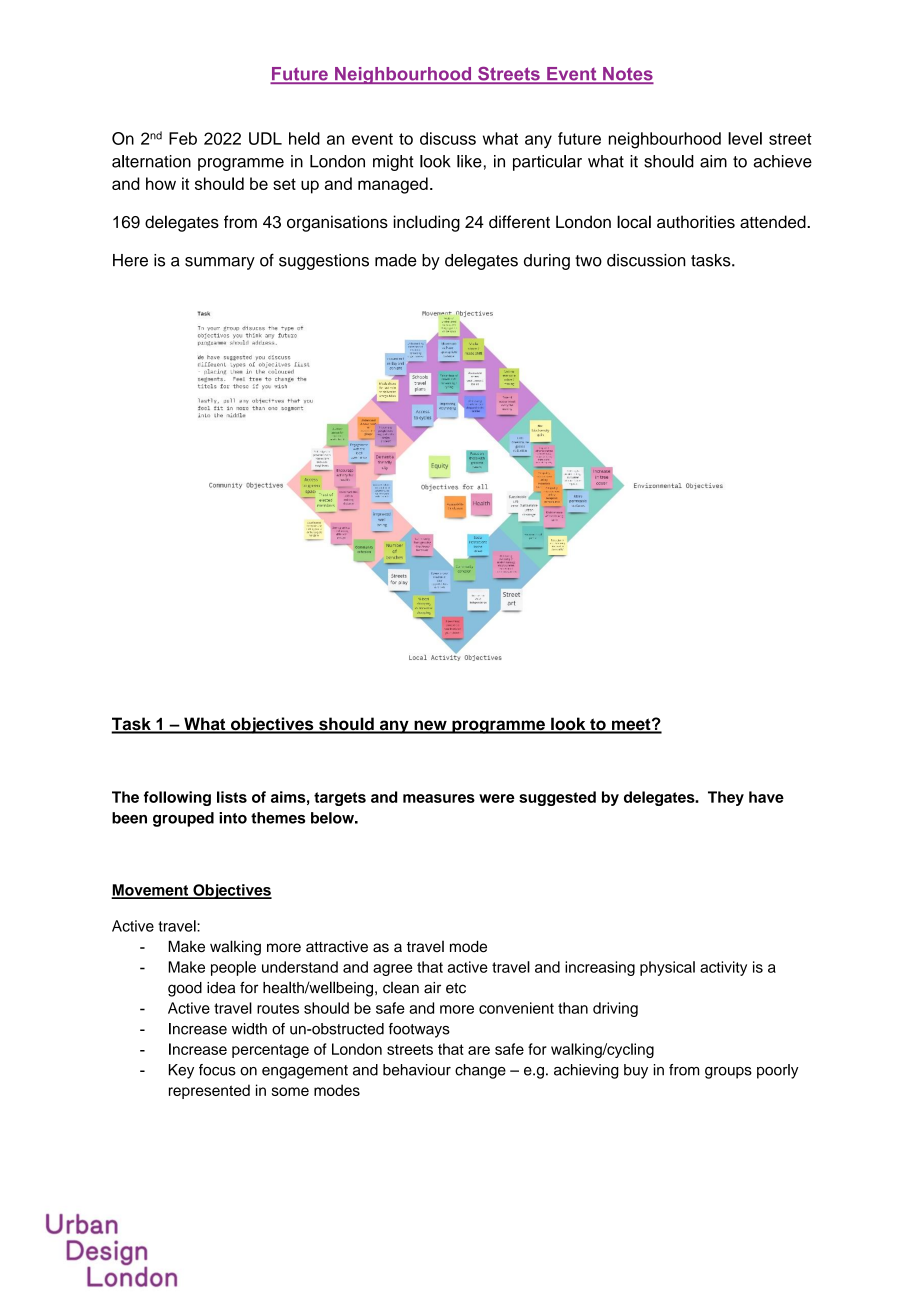  What do you see at coordinates (479, 1050) in the screenshot?
I see `are` at bounding box center [479, 1050].
